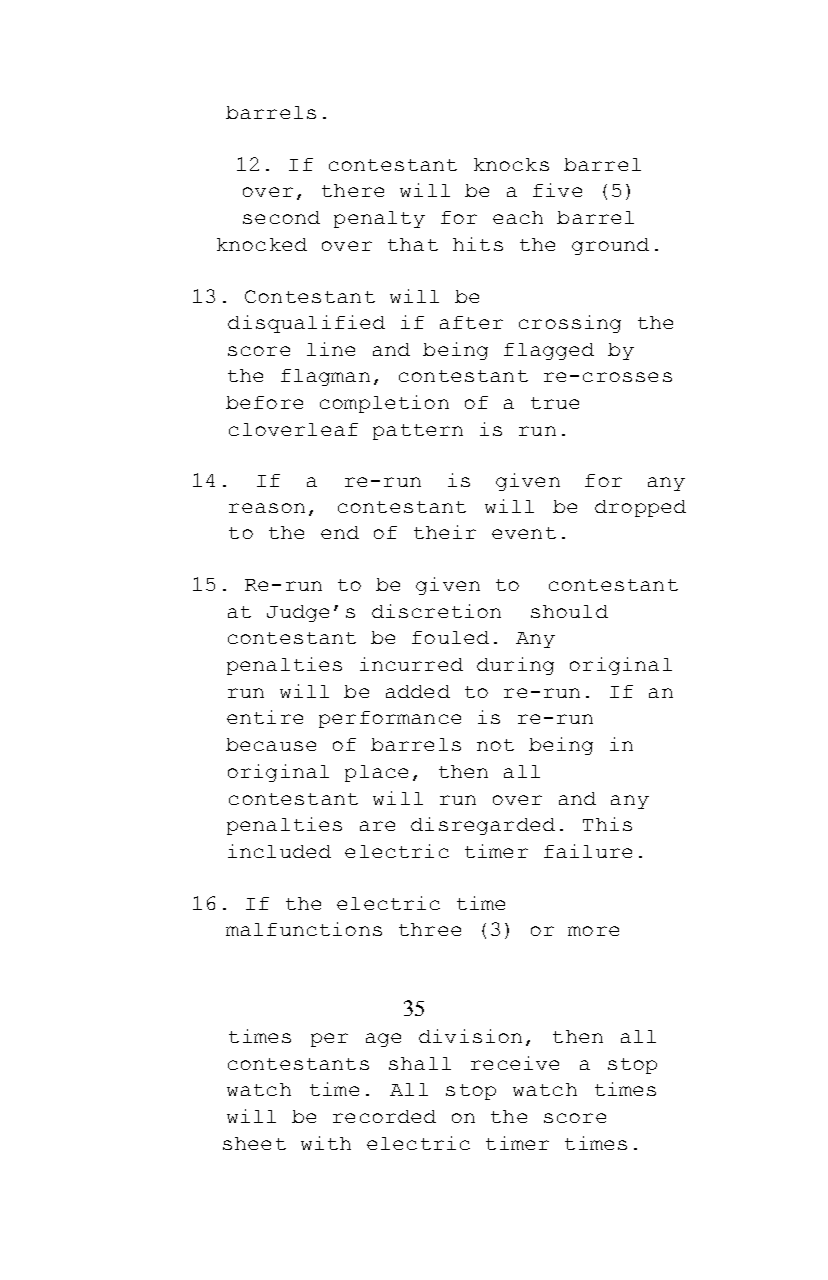 This screenshot has width=828, height=1280. What do you see at coordinates (515, 1063) in the screenshot?
I see `receive` at bounding box center [515, 1063].
